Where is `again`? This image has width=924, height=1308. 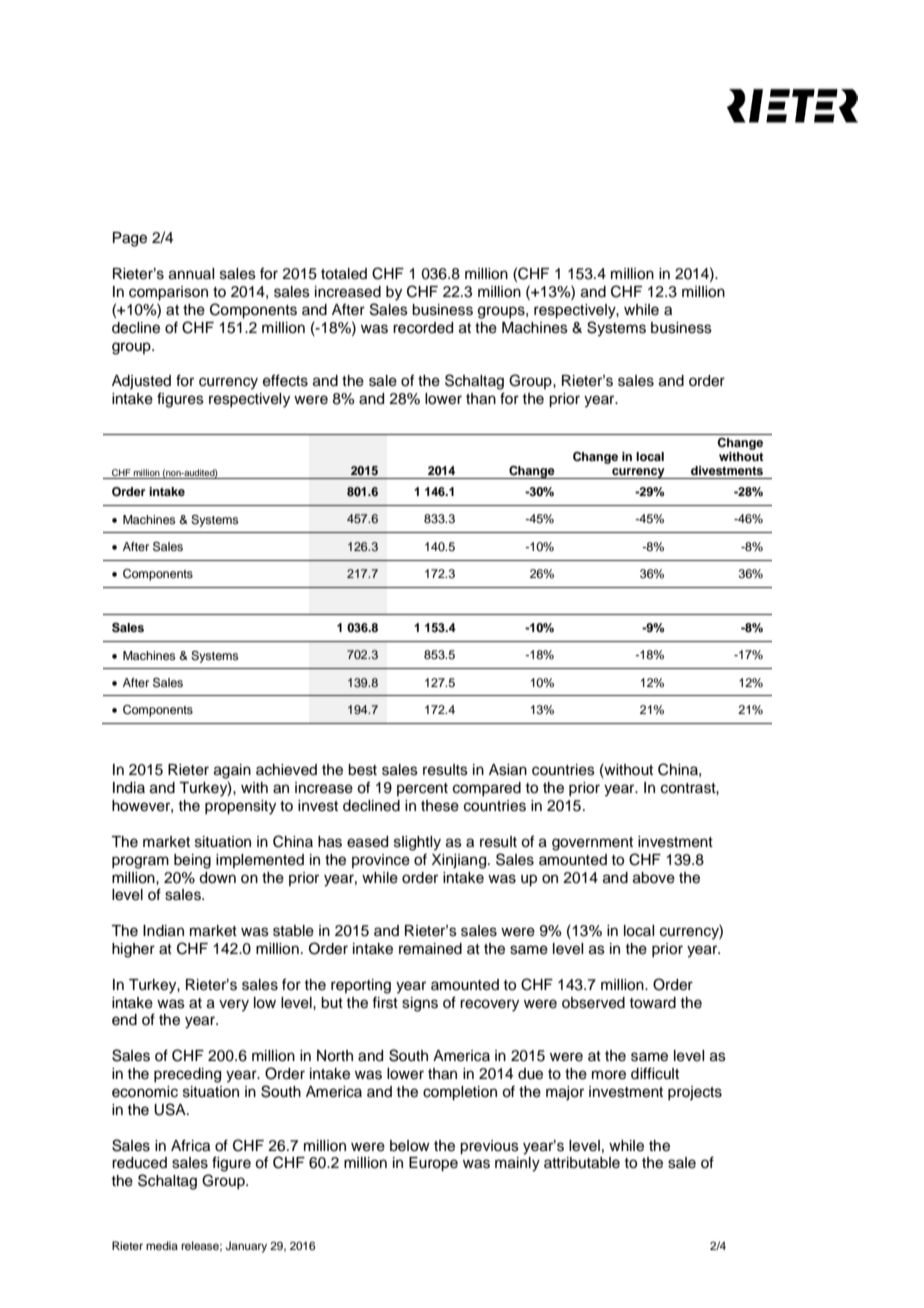 again is located at coordinates (232, 771).
